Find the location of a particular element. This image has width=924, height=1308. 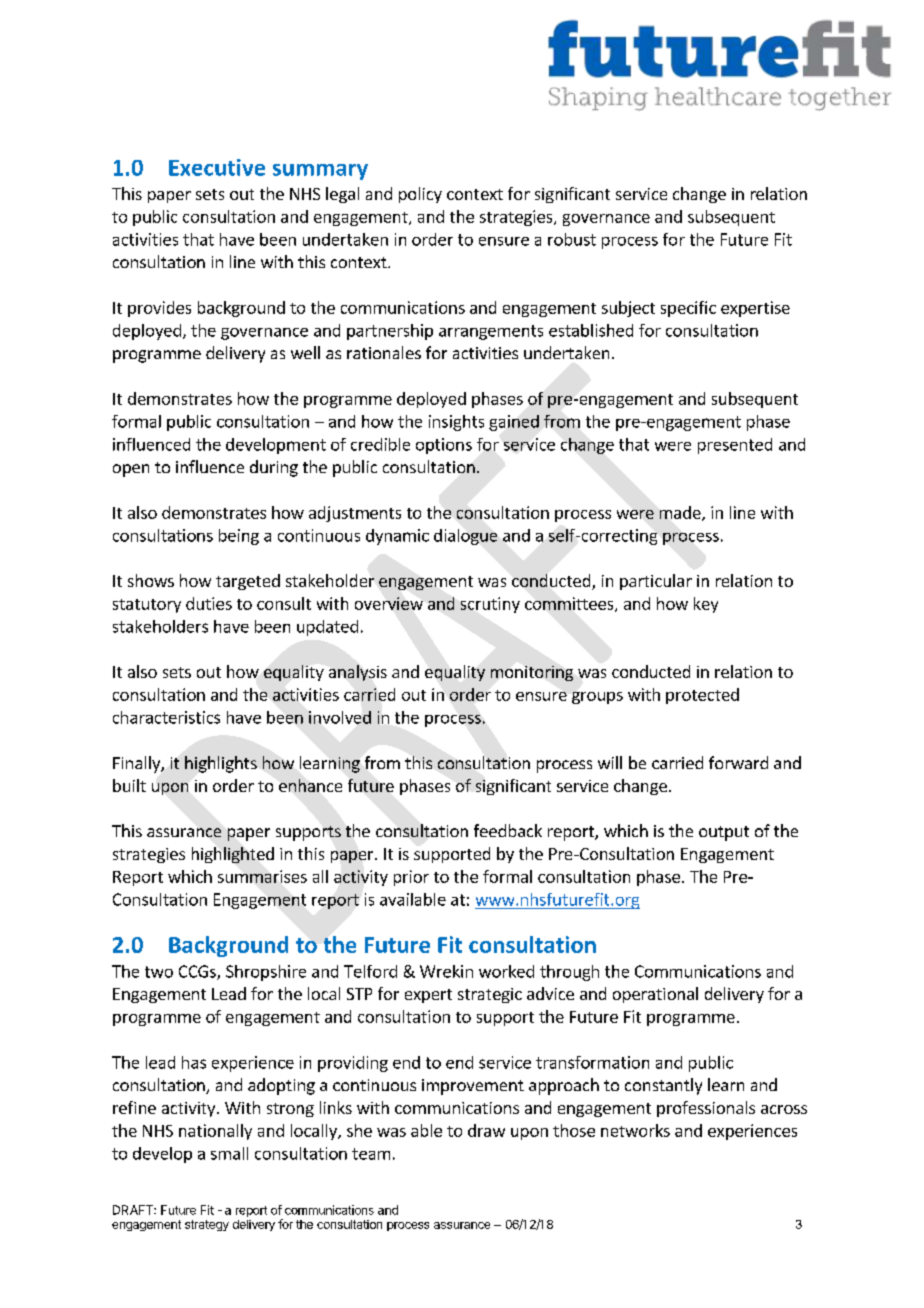

characteristics is located at coordinates (166, 717).
